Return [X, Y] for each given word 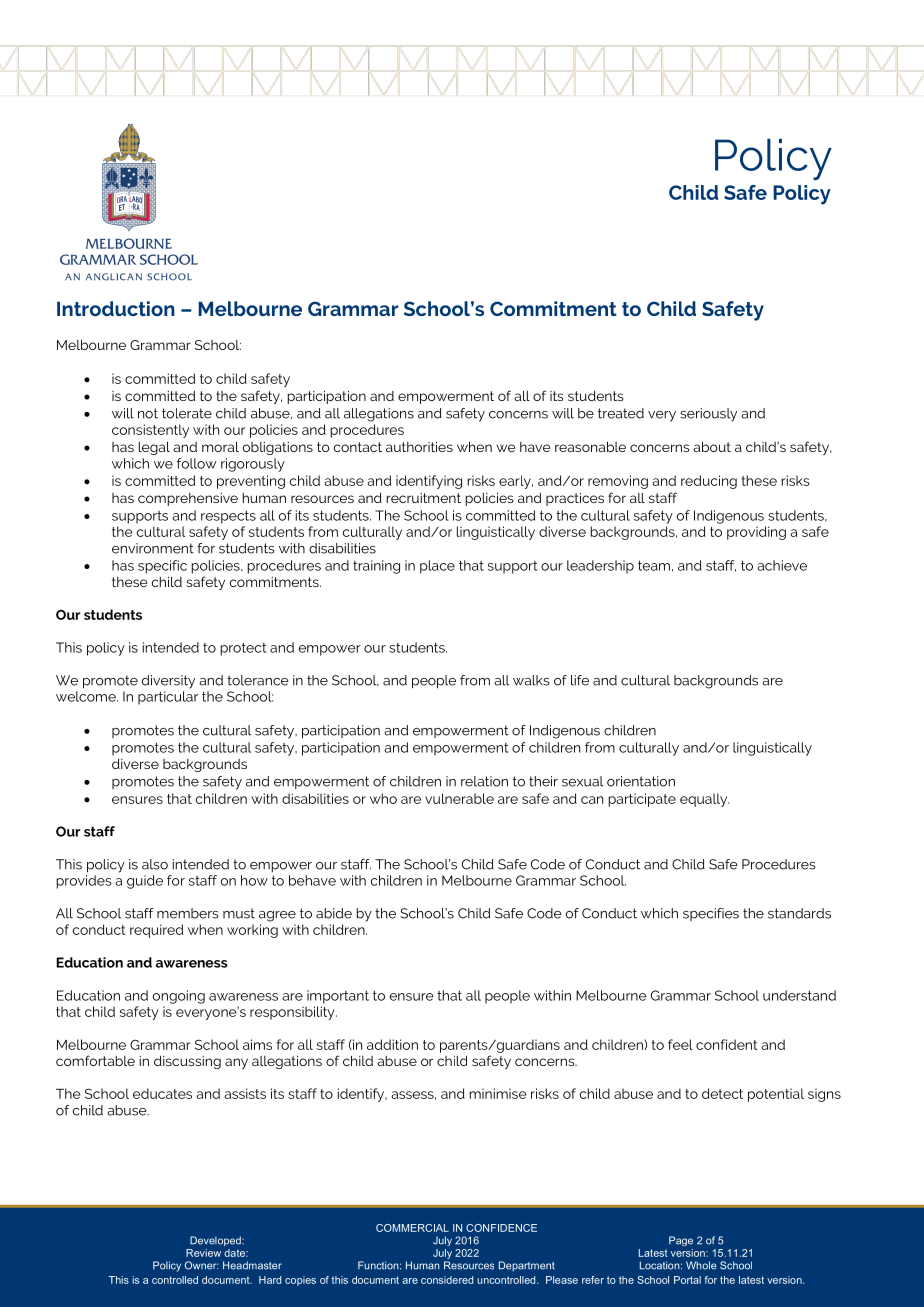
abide [334, 913]
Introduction [116, 308]
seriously [708, 415]
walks [531, 680]
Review [203, 1253]
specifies [711, 914]
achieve [782, 565]
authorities [419, 446]
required [156, 931]
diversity [168, 682]
